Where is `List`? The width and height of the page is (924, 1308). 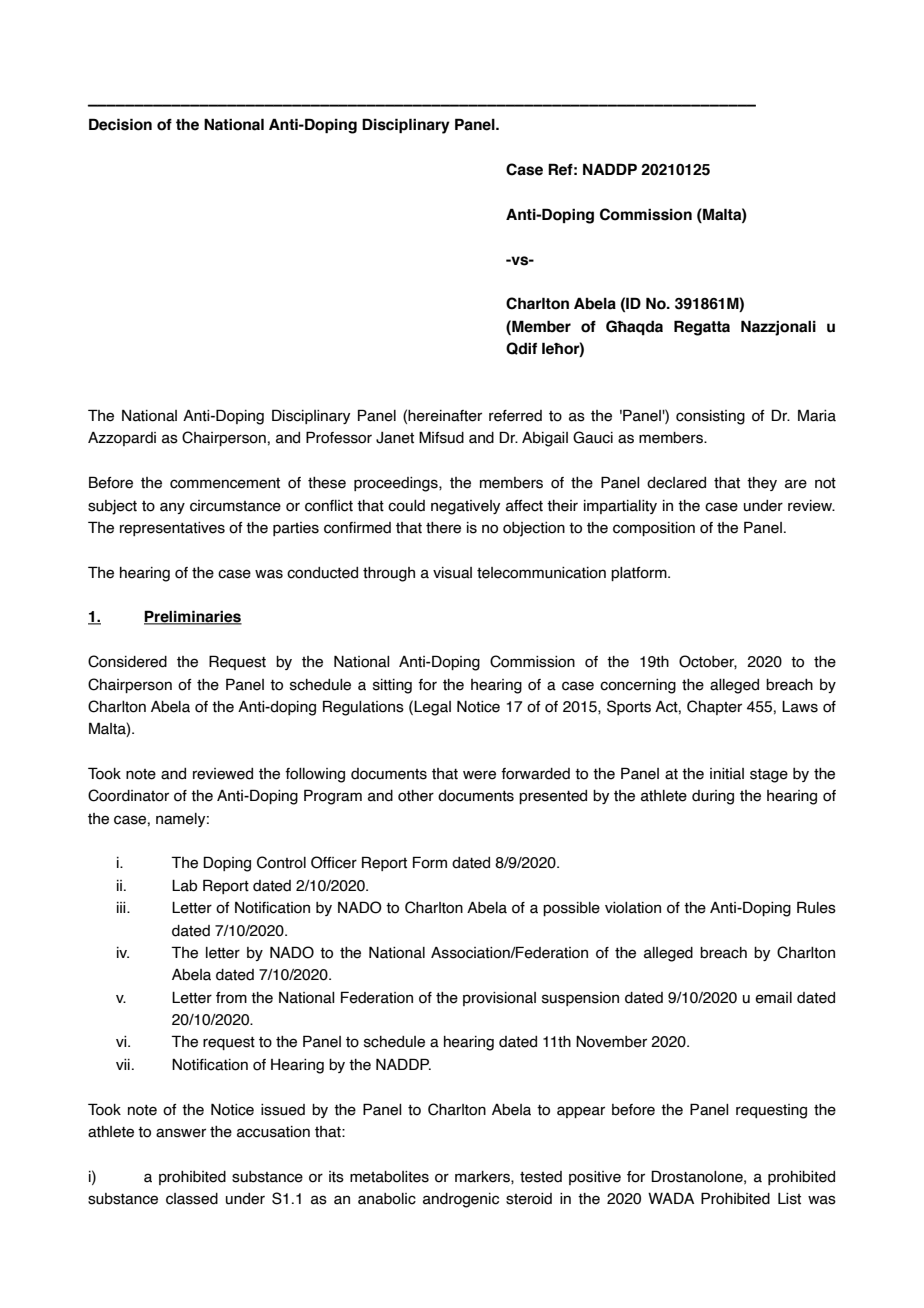 List is located at coordinates (789, 1199).
